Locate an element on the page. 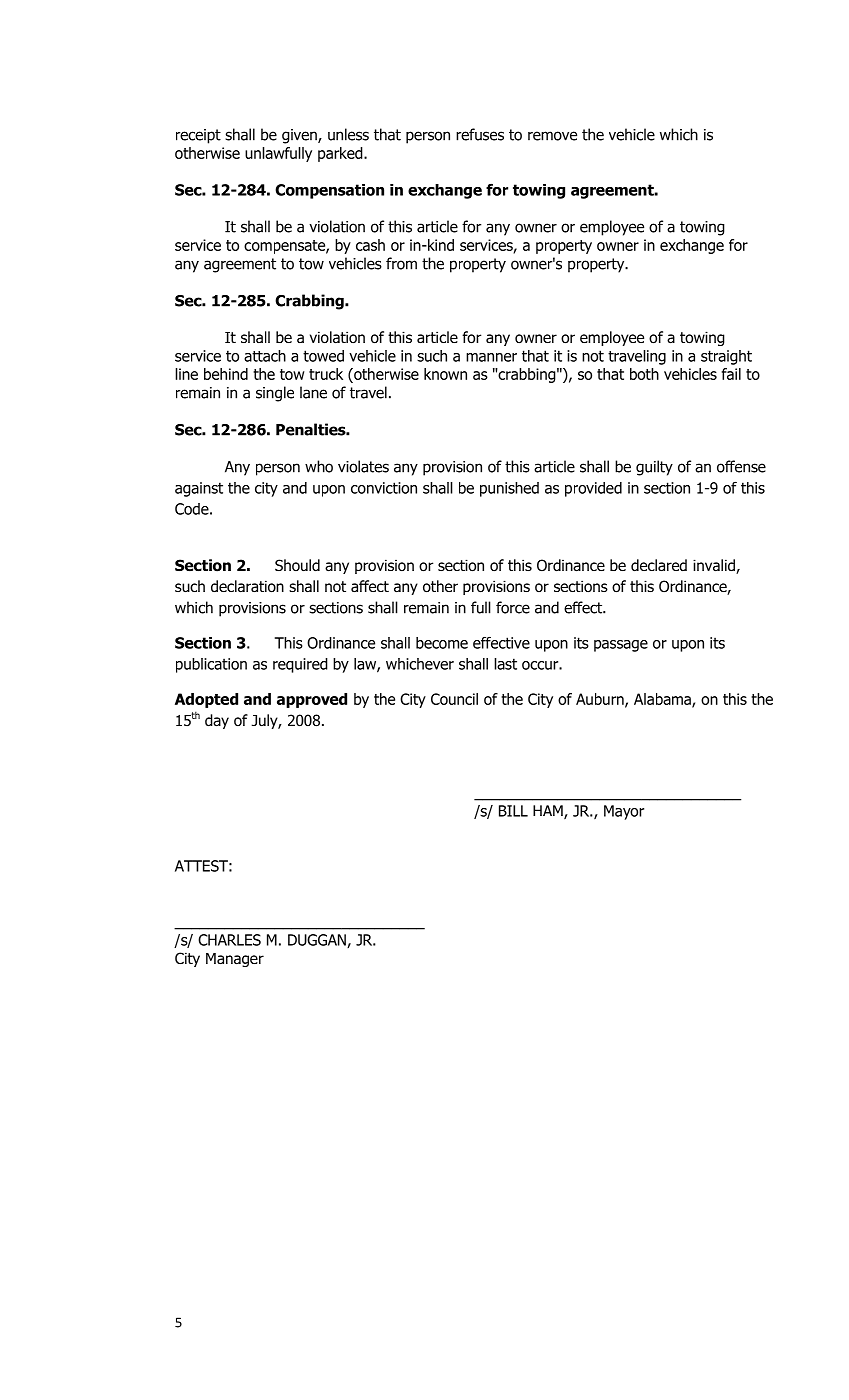 Image resolution: width=849 pixels, height=1400 pixels. attach is located at coordinates (265, 356).
